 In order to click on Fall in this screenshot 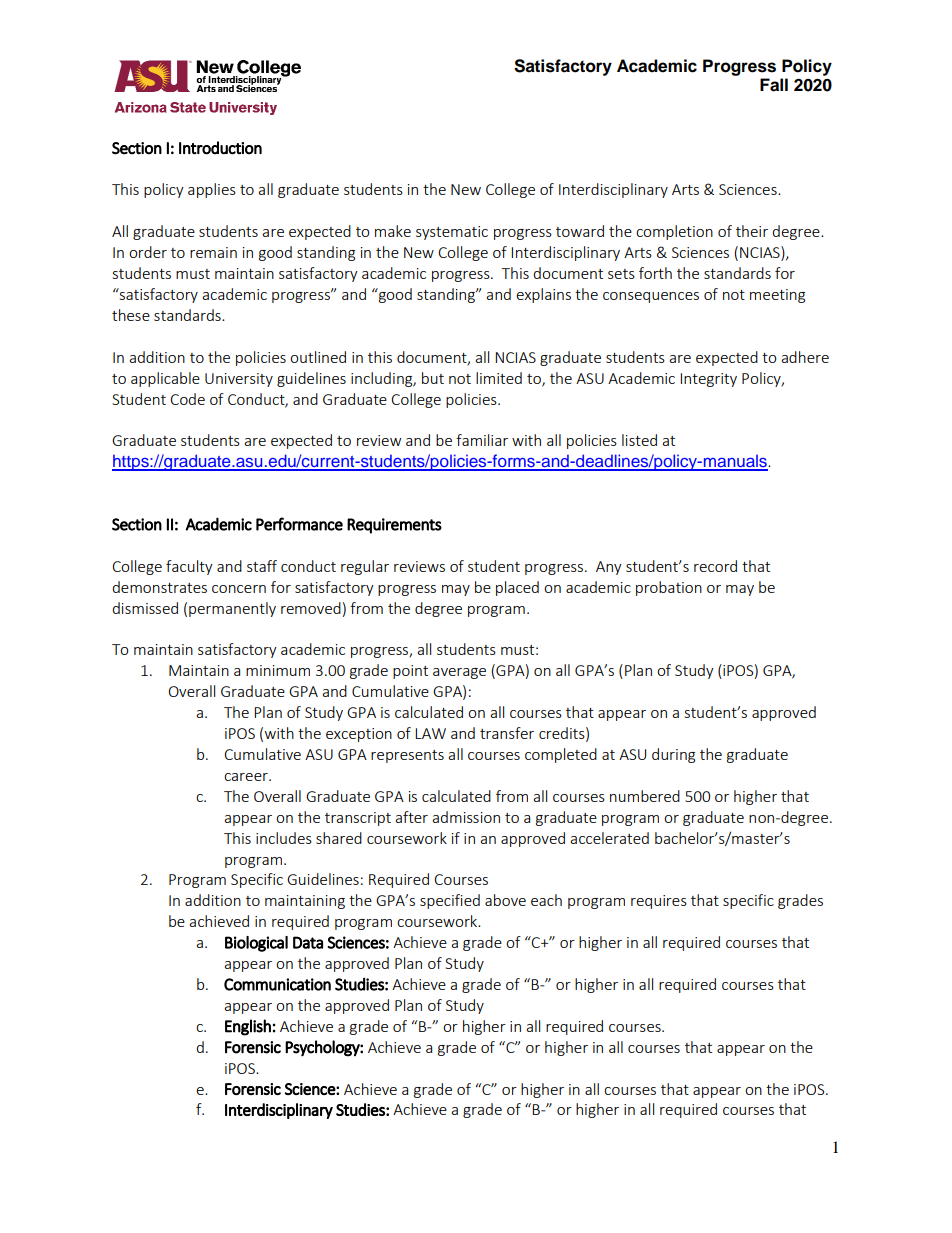, I will do `click(774, 85)`.
